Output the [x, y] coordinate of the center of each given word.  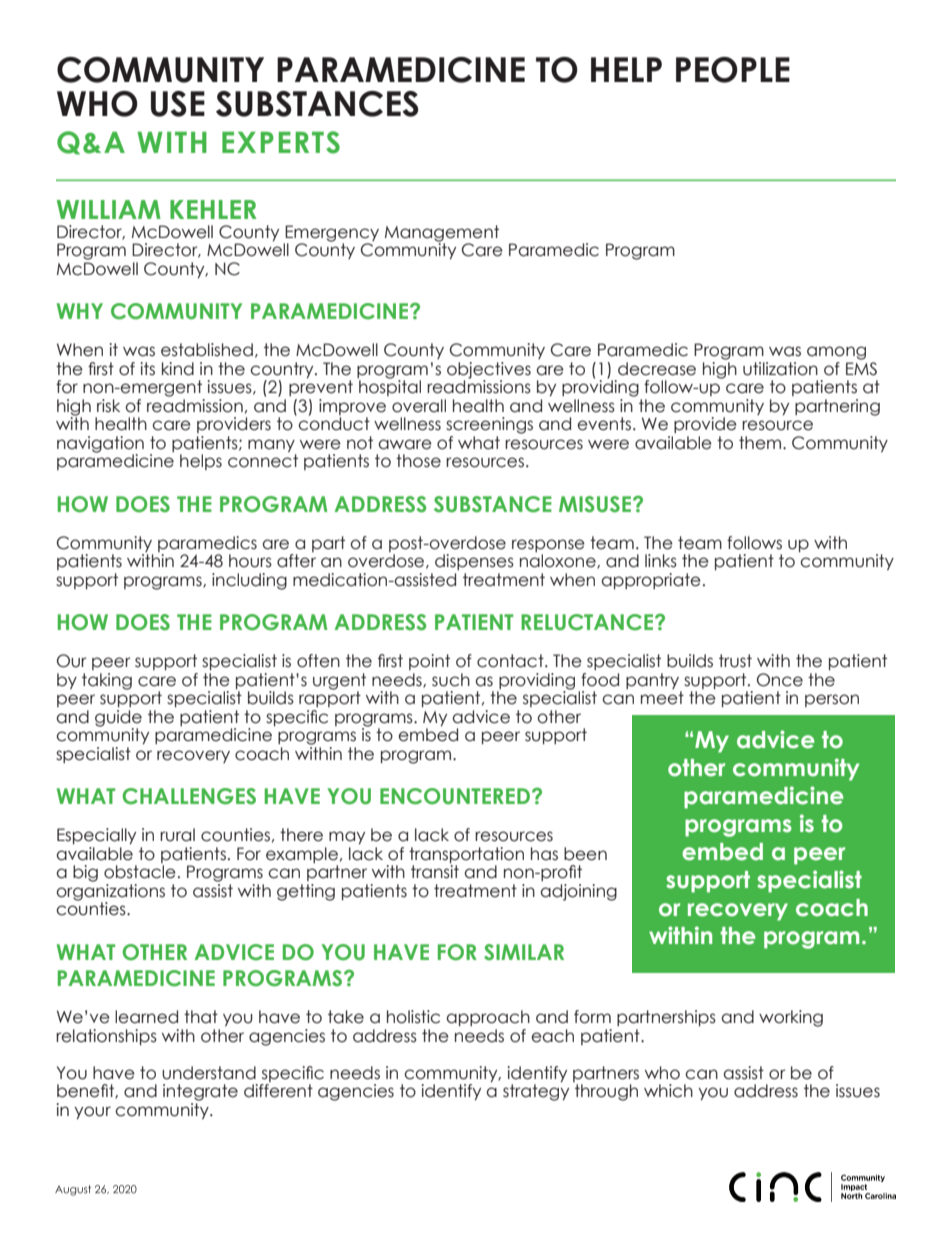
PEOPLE [733, 70]
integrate [200, 1092]
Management [442, 234]
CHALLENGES [189, 796]
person [832, 700]
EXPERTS [281, 142]
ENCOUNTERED [456, 796]
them [760, 443]
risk [108, 406]
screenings [489, 425]
